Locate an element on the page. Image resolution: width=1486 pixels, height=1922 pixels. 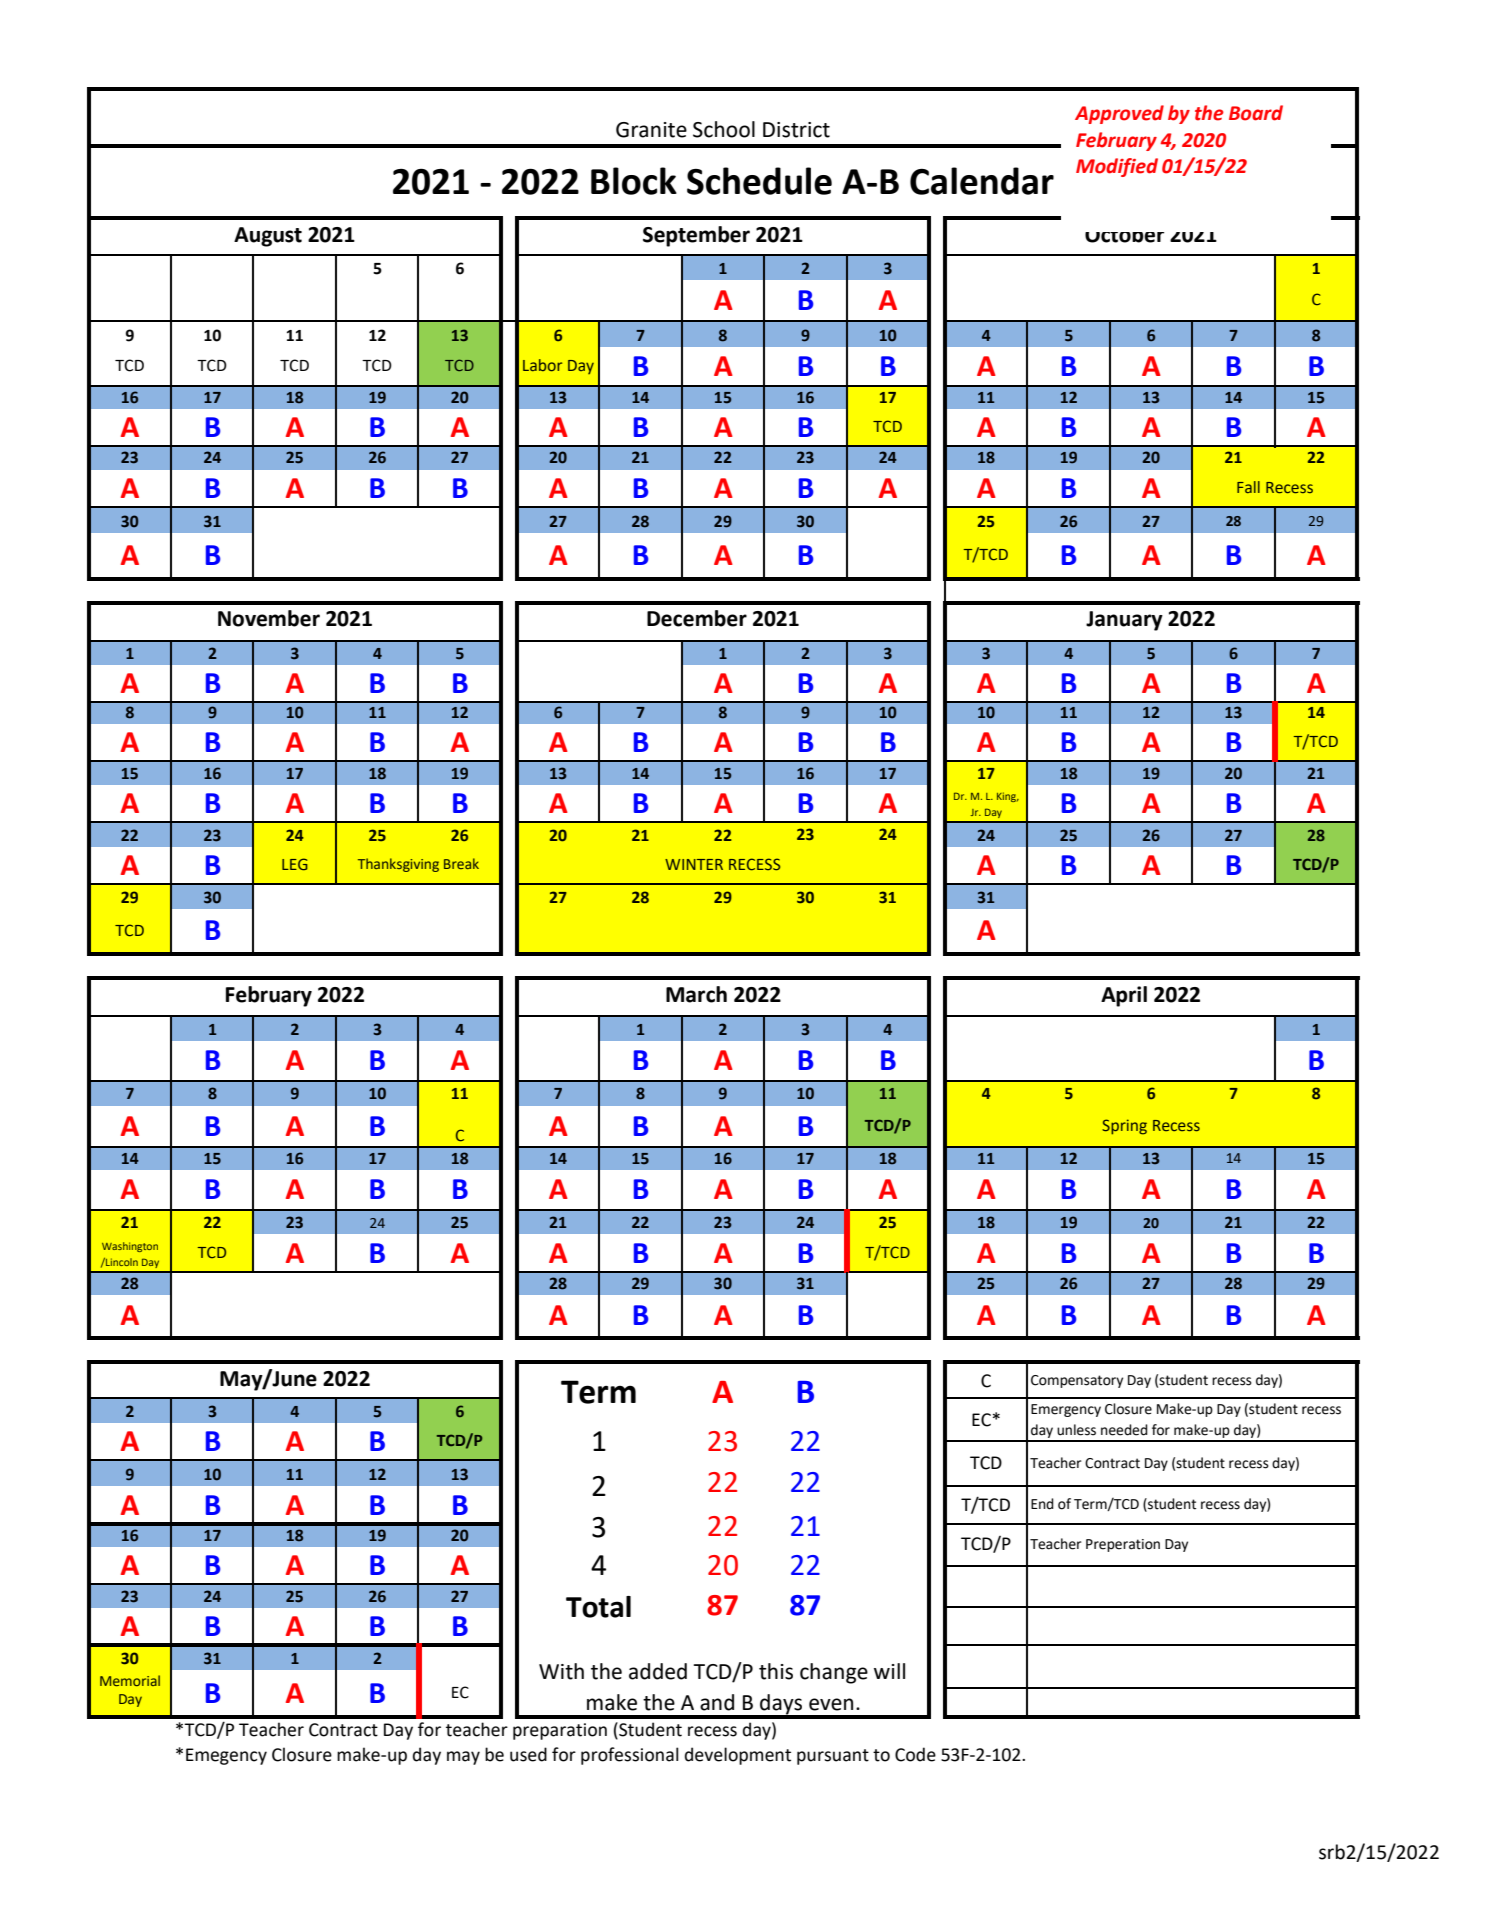
Modified is located at coordinates (1117, 167).
